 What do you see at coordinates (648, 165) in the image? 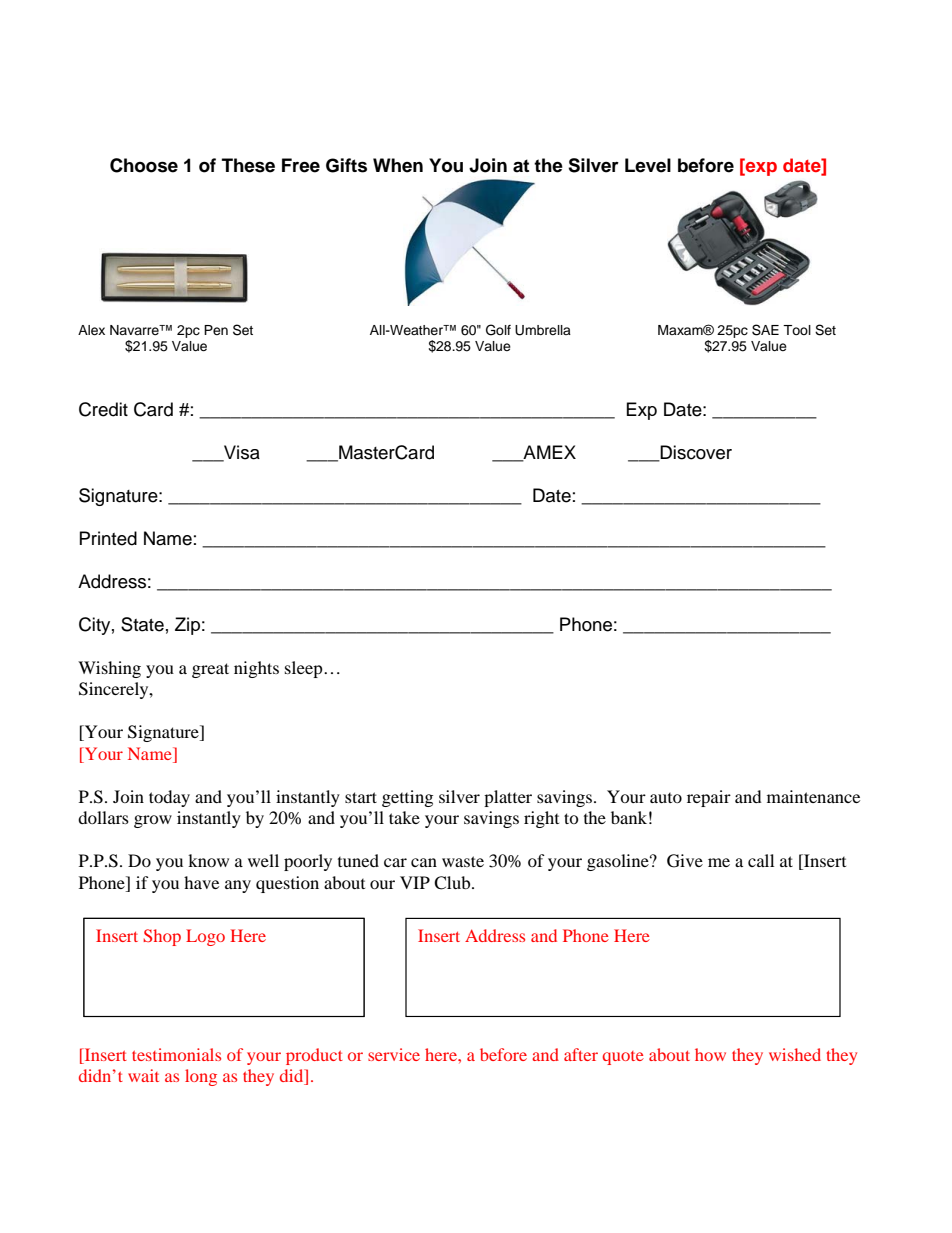
I see `Level` at bounding box center [648, 165].
